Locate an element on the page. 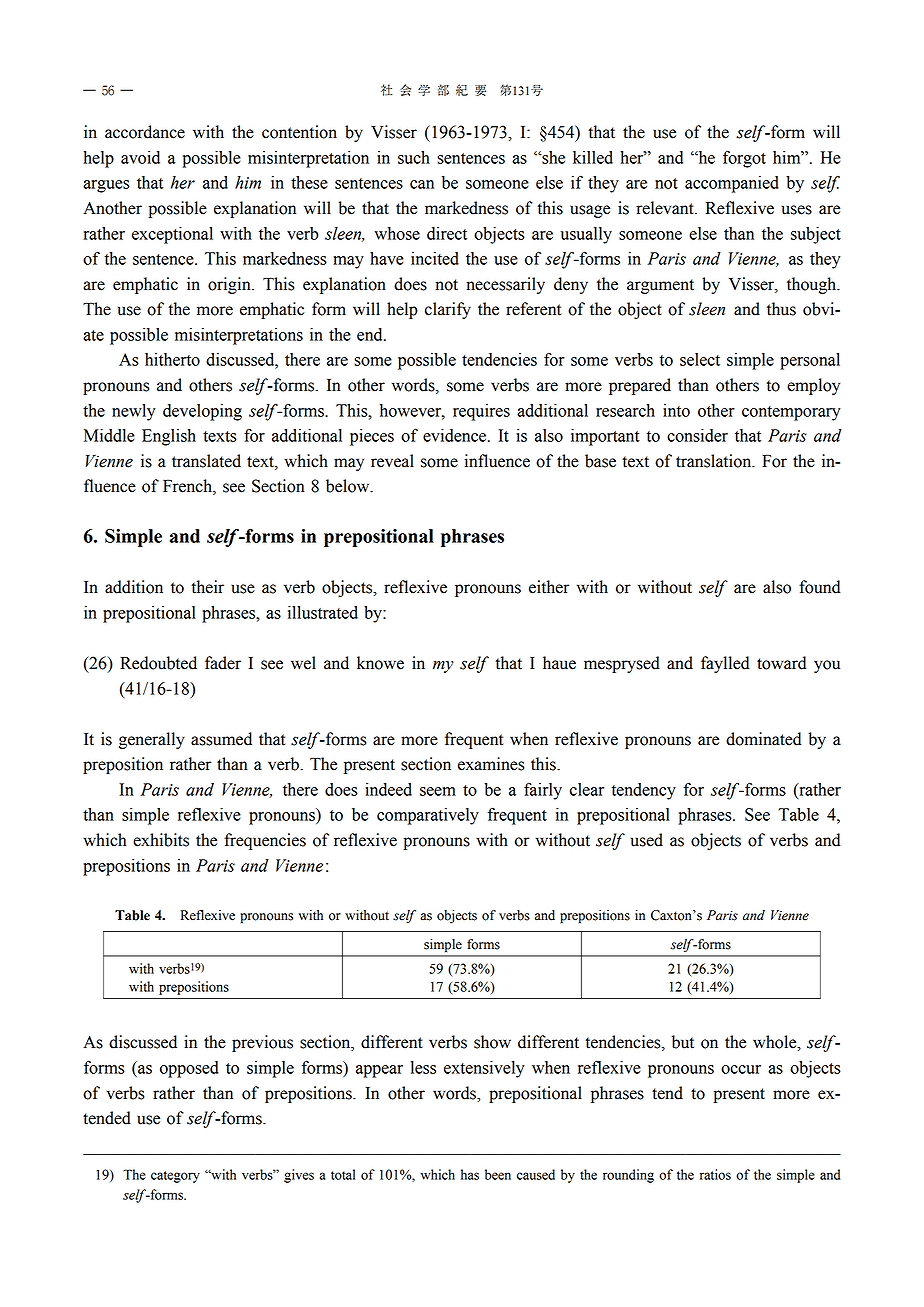 This document has width=924, height=1307. category is located at coordinates (175, 1177).
